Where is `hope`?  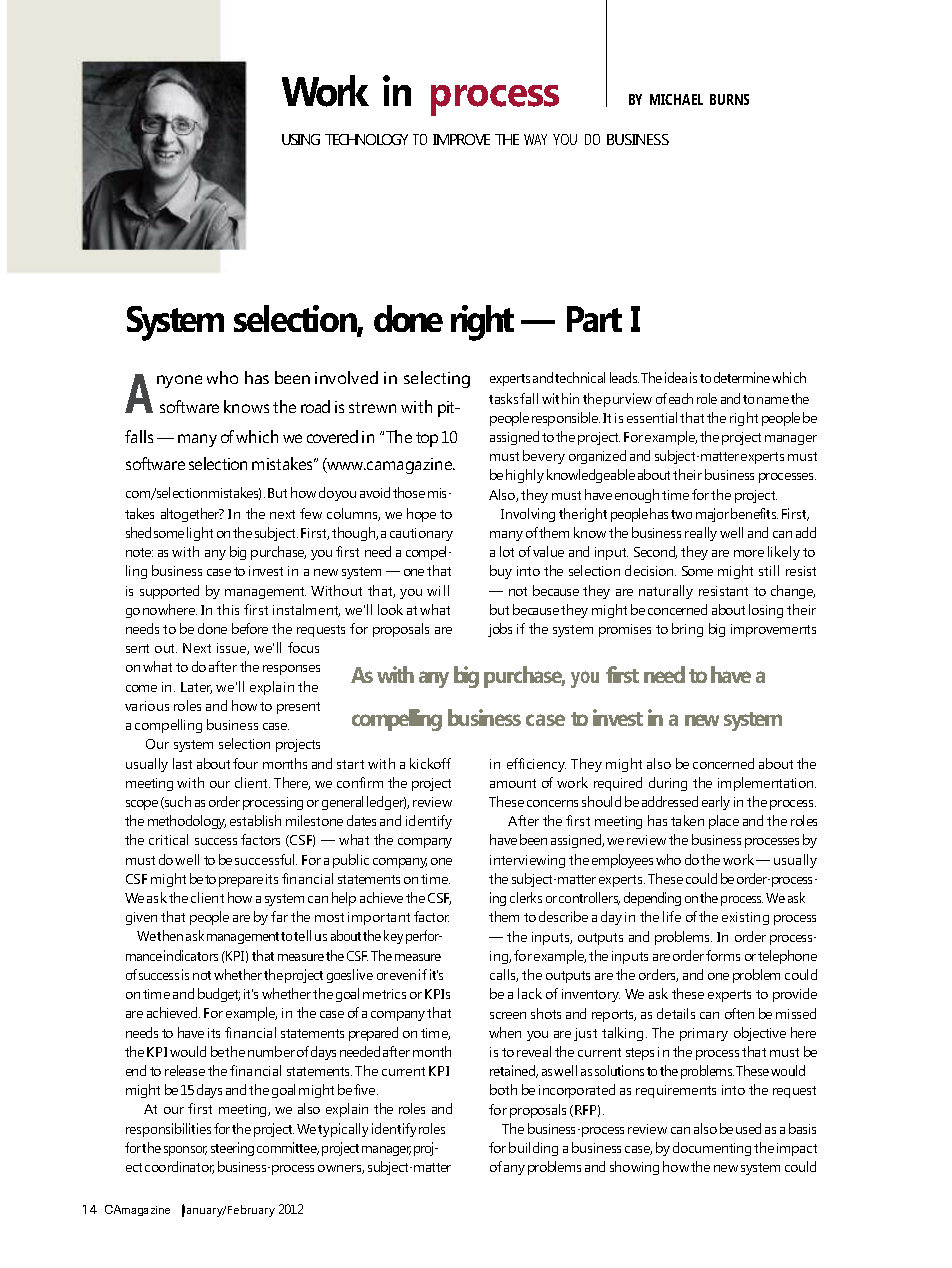 hope is located at coordinates (421, 515).
